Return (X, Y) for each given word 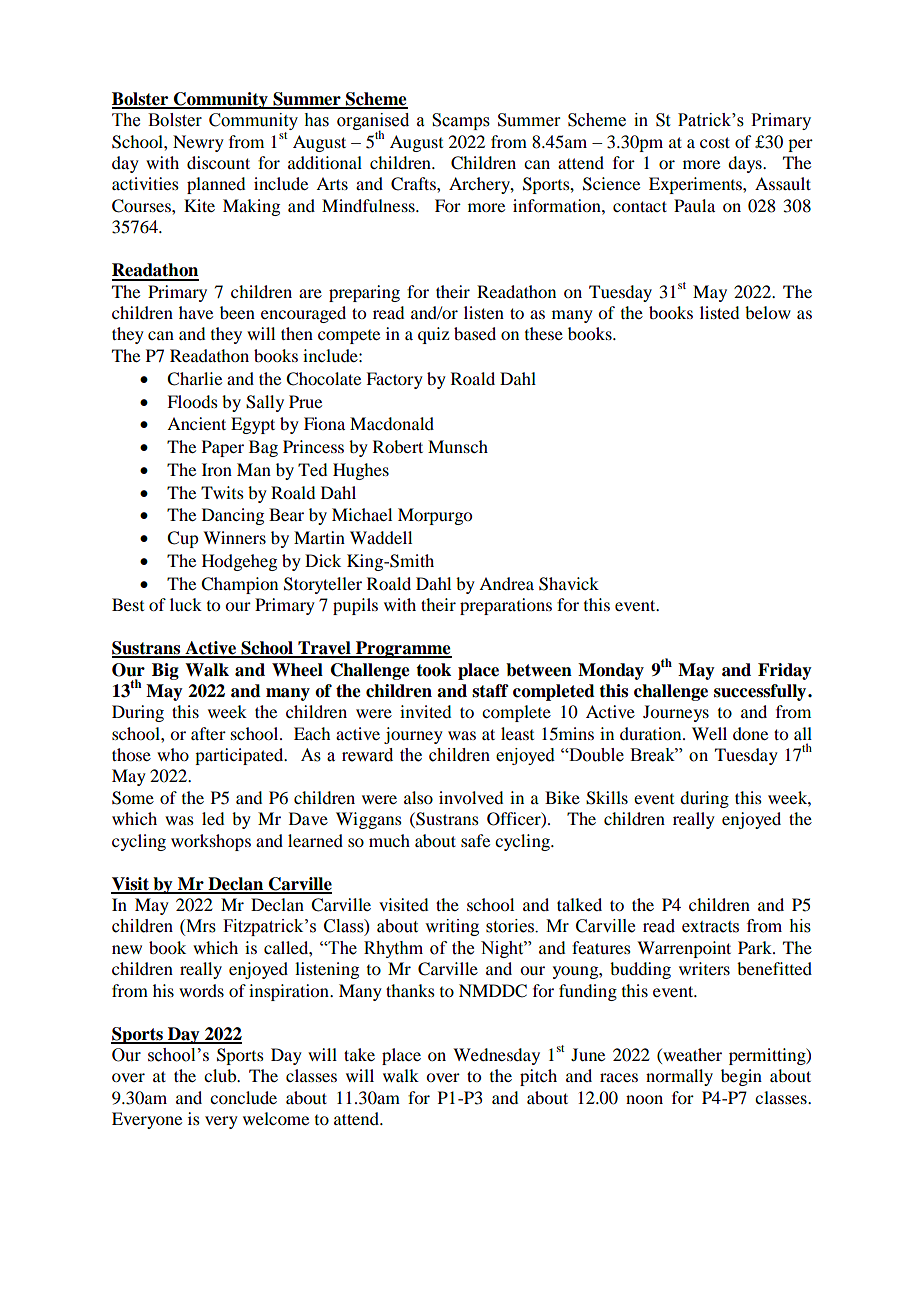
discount (218, 162)
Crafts (414, 184)
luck (186, 604)
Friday (785, 671)
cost (715, 142)
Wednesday (496, 1056)
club (221, 1075)
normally (679, 1077)
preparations (506, 606)
